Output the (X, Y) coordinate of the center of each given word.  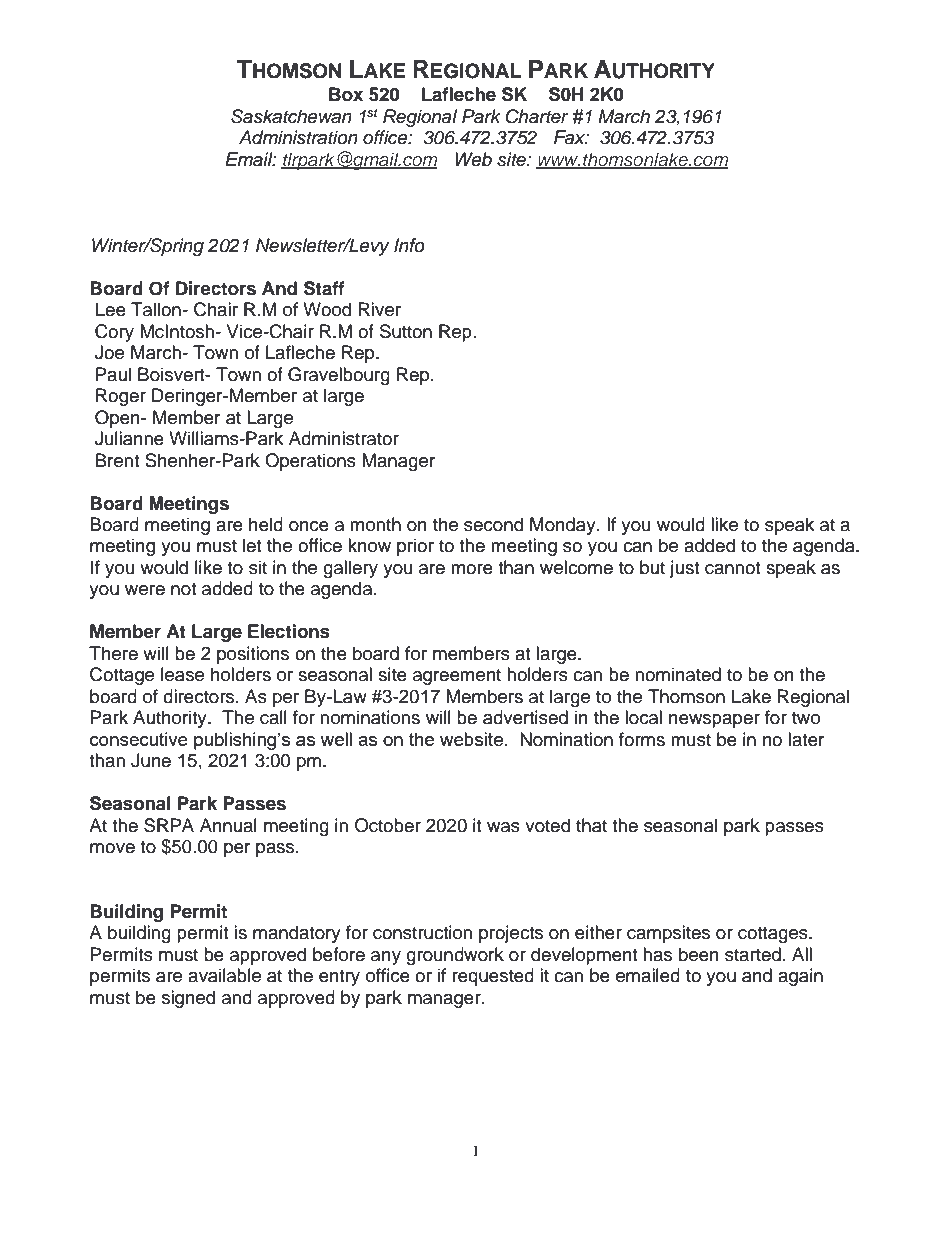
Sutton (406, 331)
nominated (678, 674)
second (493, 524)
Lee (111, 309)
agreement (457, 677)
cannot (732, 568)
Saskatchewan (291, 116)
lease (182, 674)
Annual (228, 825)
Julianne (129, 438)
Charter (537, 116)
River (380, 309)
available (224, 975)
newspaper (714, 721)
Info (409, 245)
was (503, 827)
